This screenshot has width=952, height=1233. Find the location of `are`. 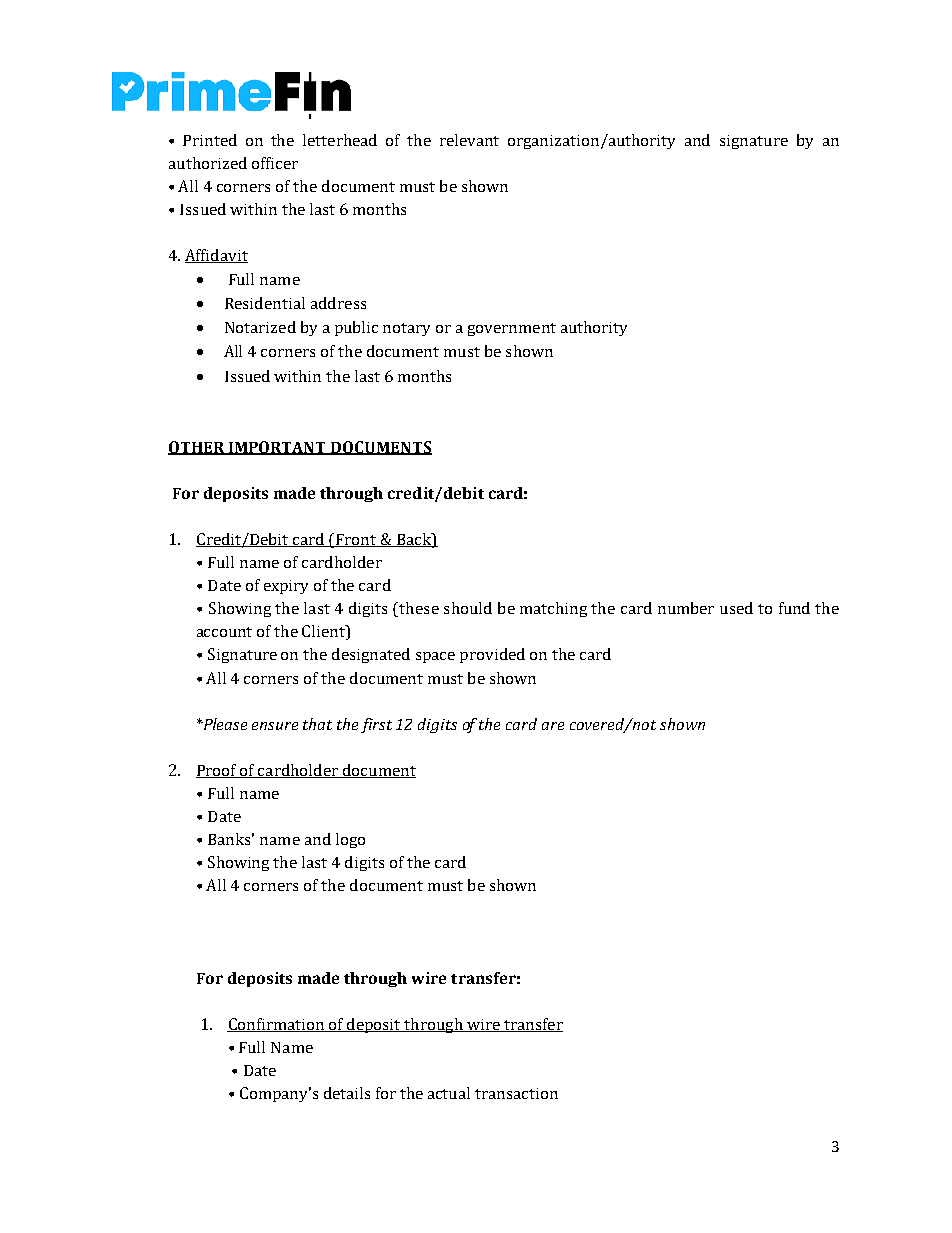

are is located at coordinates (553, 726).
